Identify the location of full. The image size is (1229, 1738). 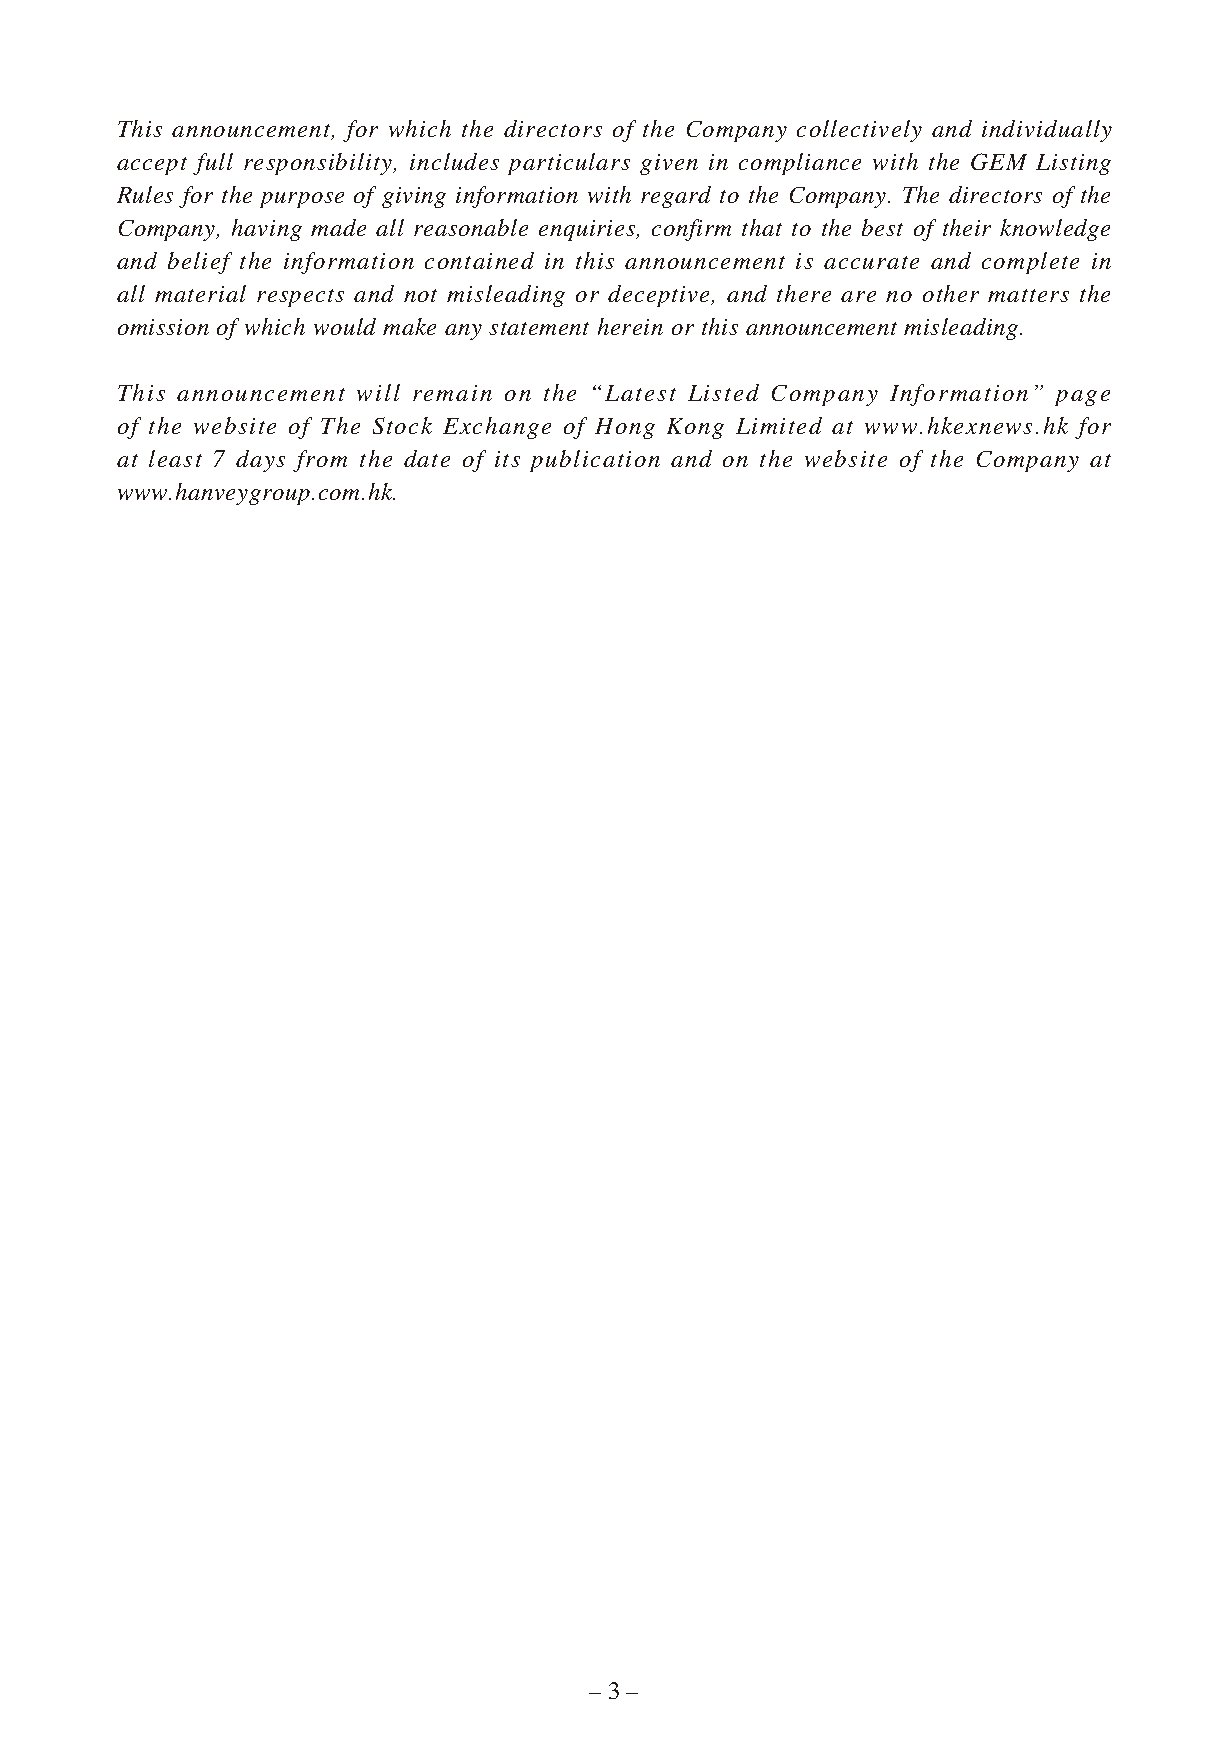
(213, 164).
